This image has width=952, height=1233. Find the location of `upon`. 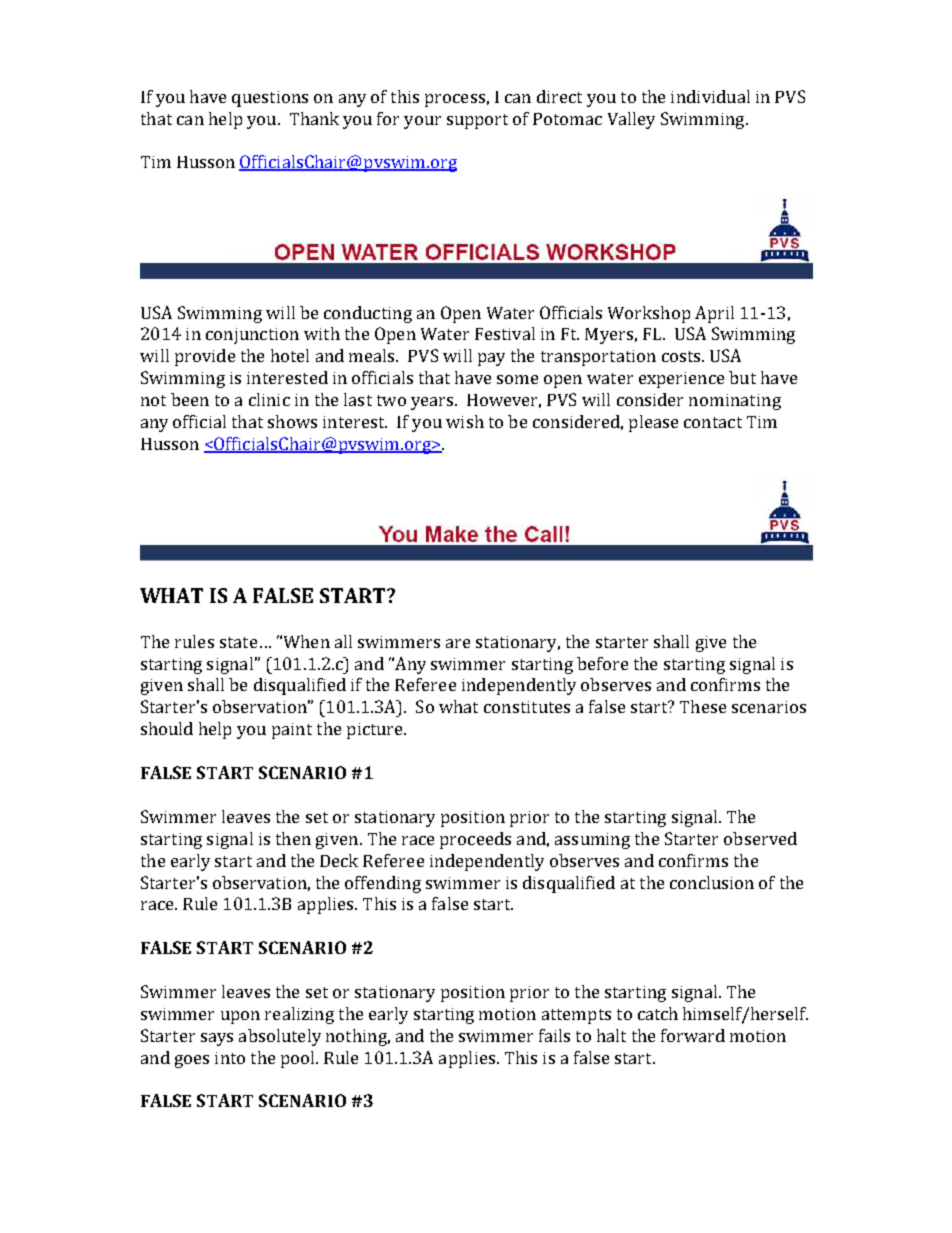

upon is located at coordinates (240, 1017).
